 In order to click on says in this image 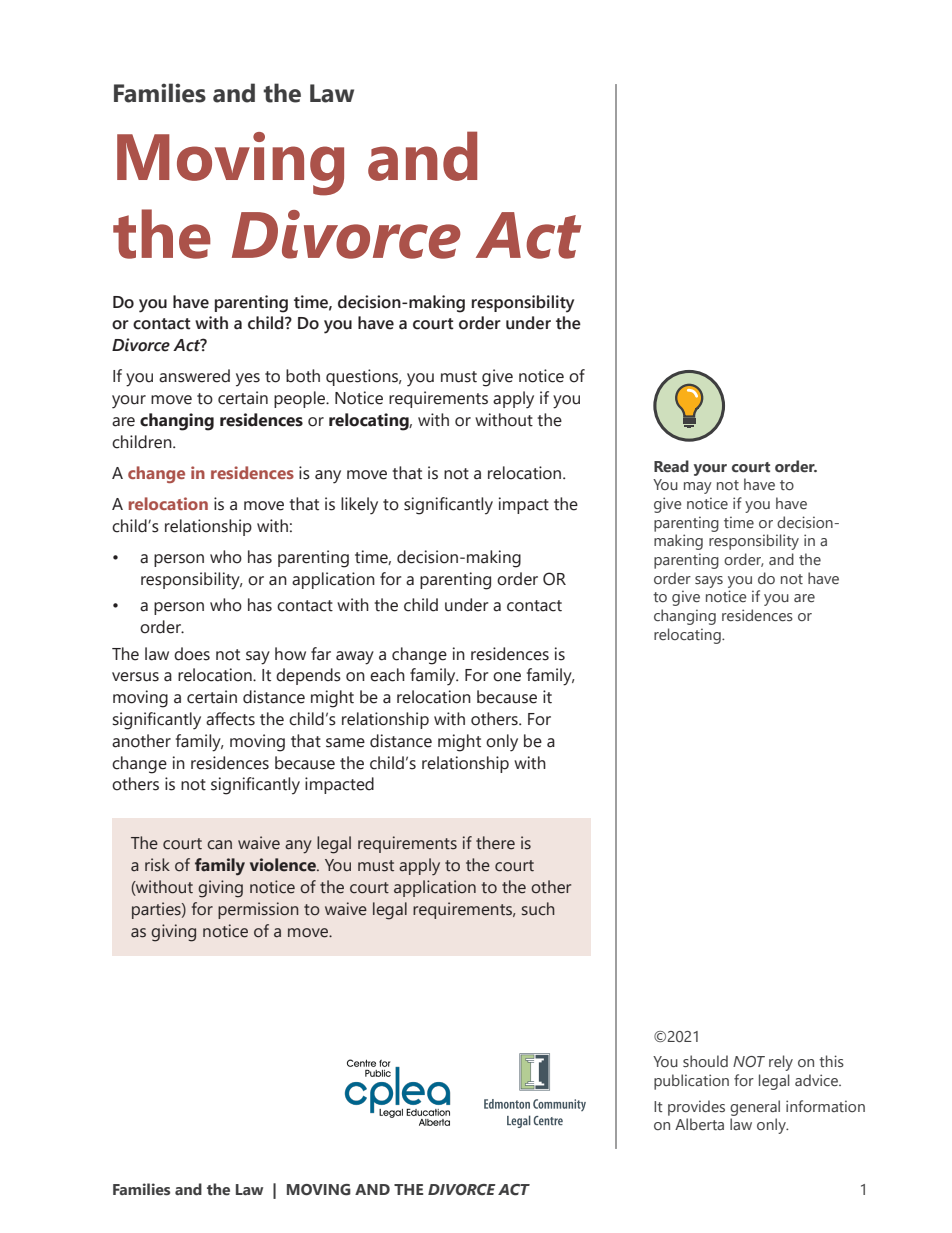, I will do `click(709, 582)`.
